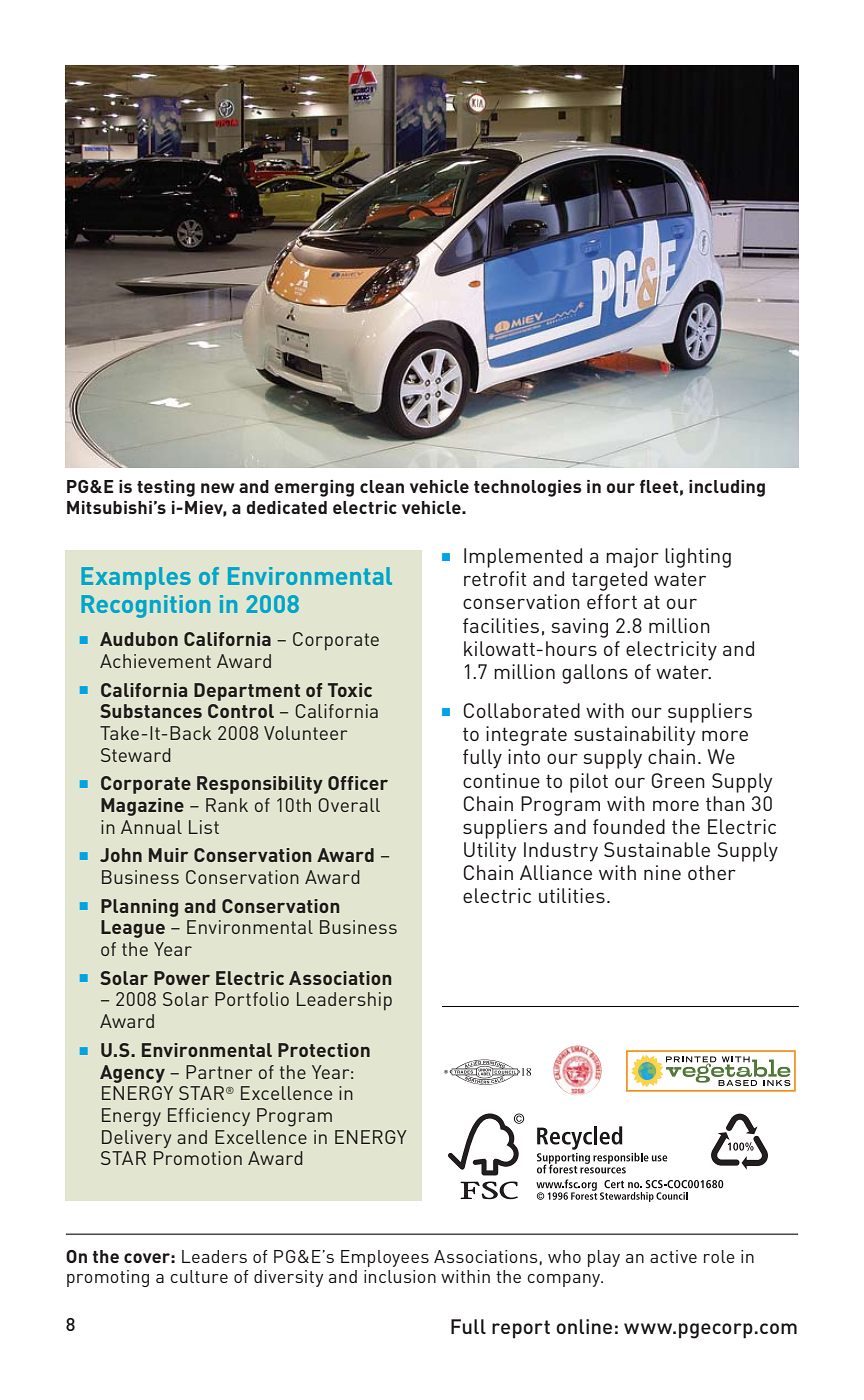 The width and height of the screenshot is (864, 1400). What do you see at coordinates (136, 755) in the screenshot?
I see `Steward` at bounding box center [136, 755].
